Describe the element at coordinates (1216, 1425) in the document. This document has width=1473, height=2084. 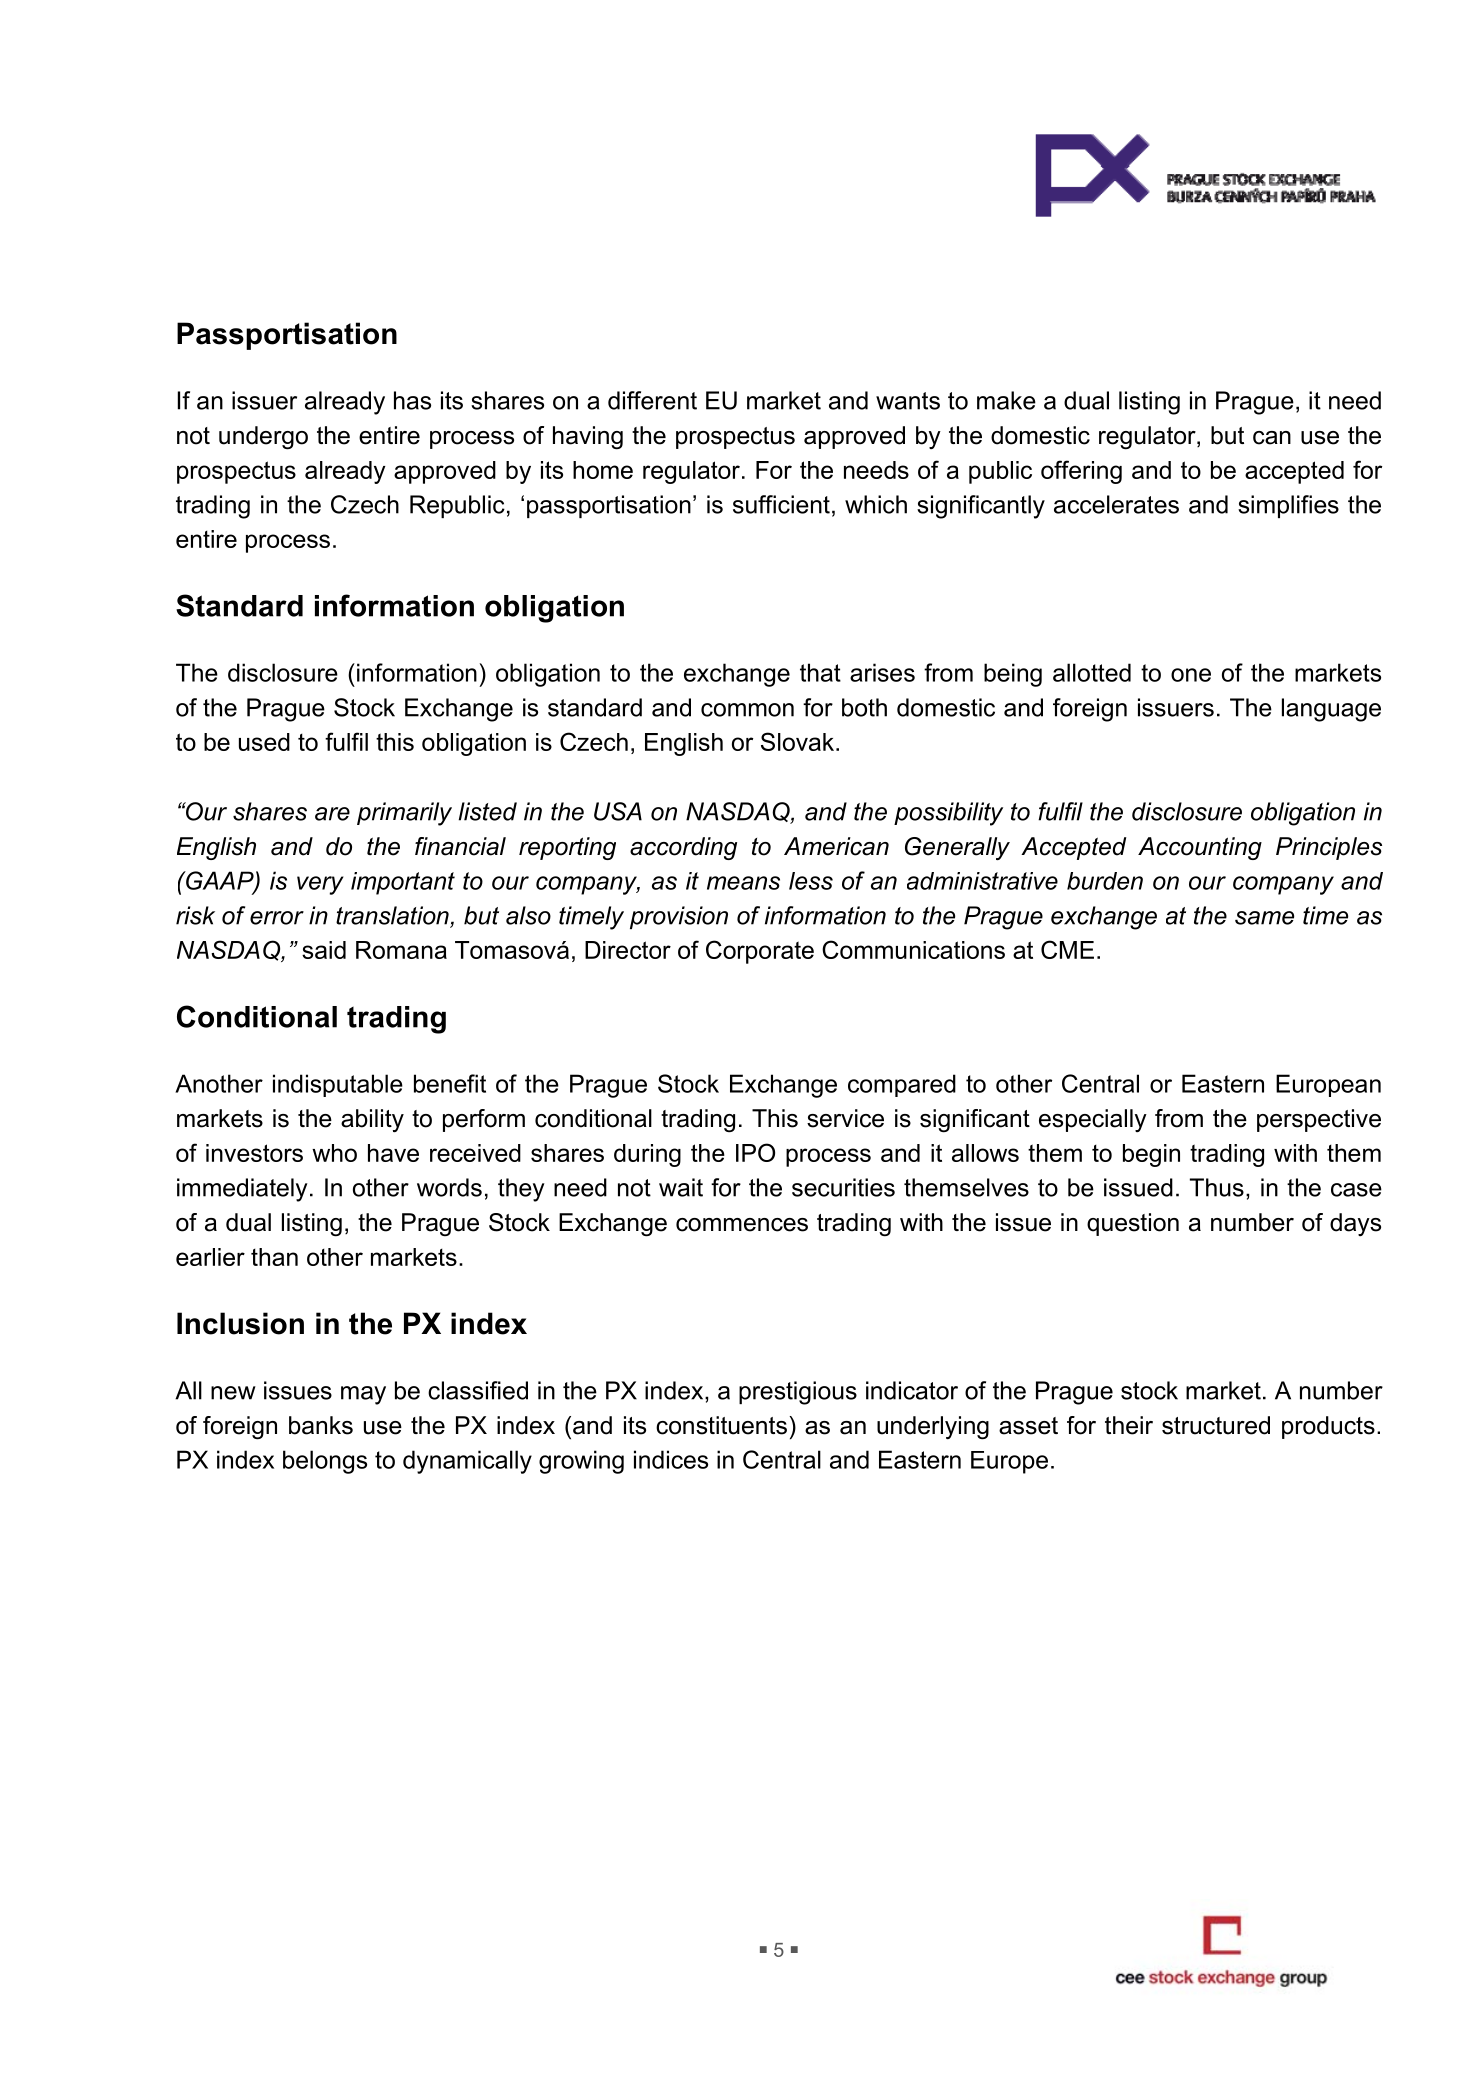
I see `structured` at that location.
